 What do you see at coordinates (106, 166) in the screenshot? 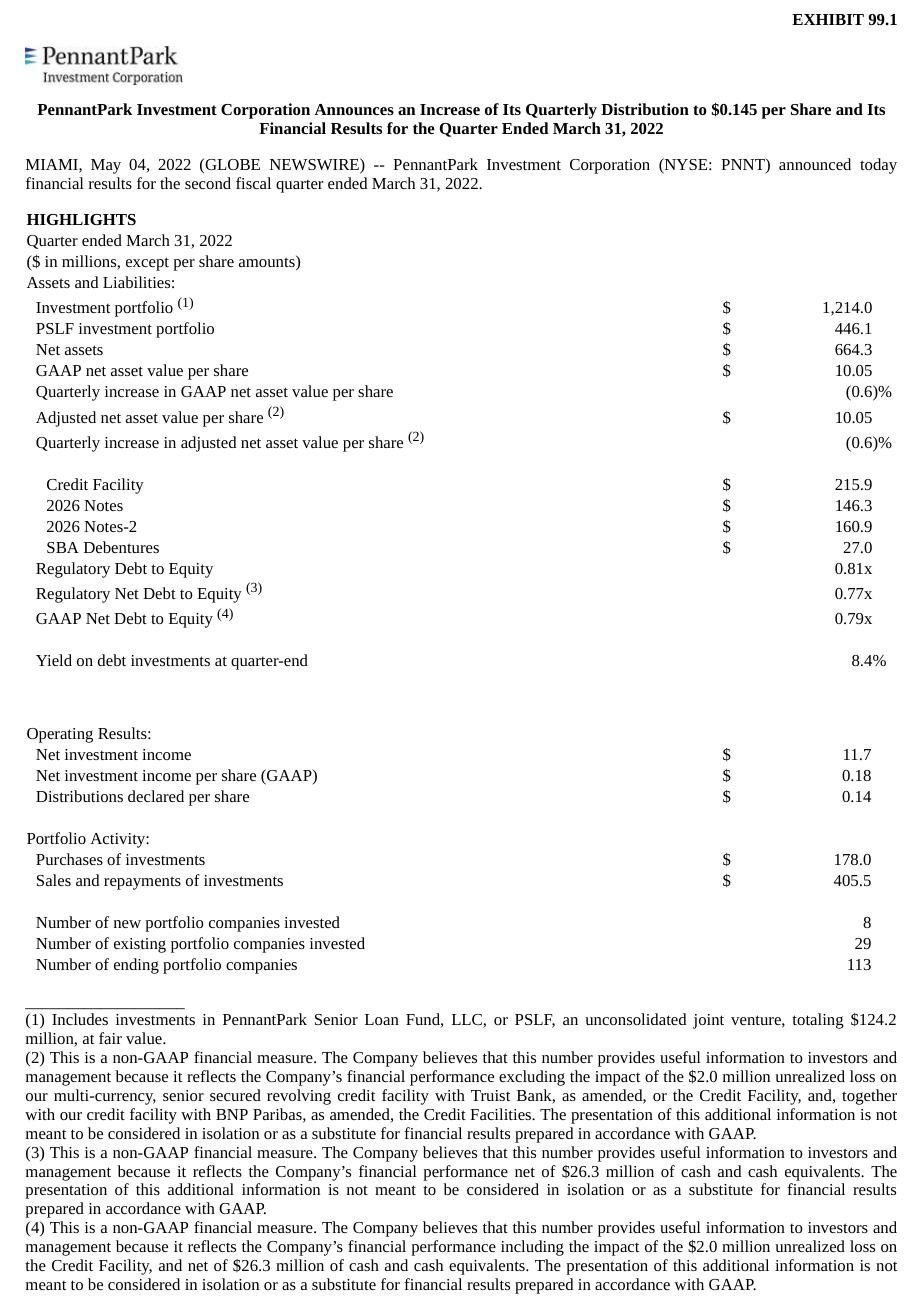
I see `May` at bounding box center [106, 166].
